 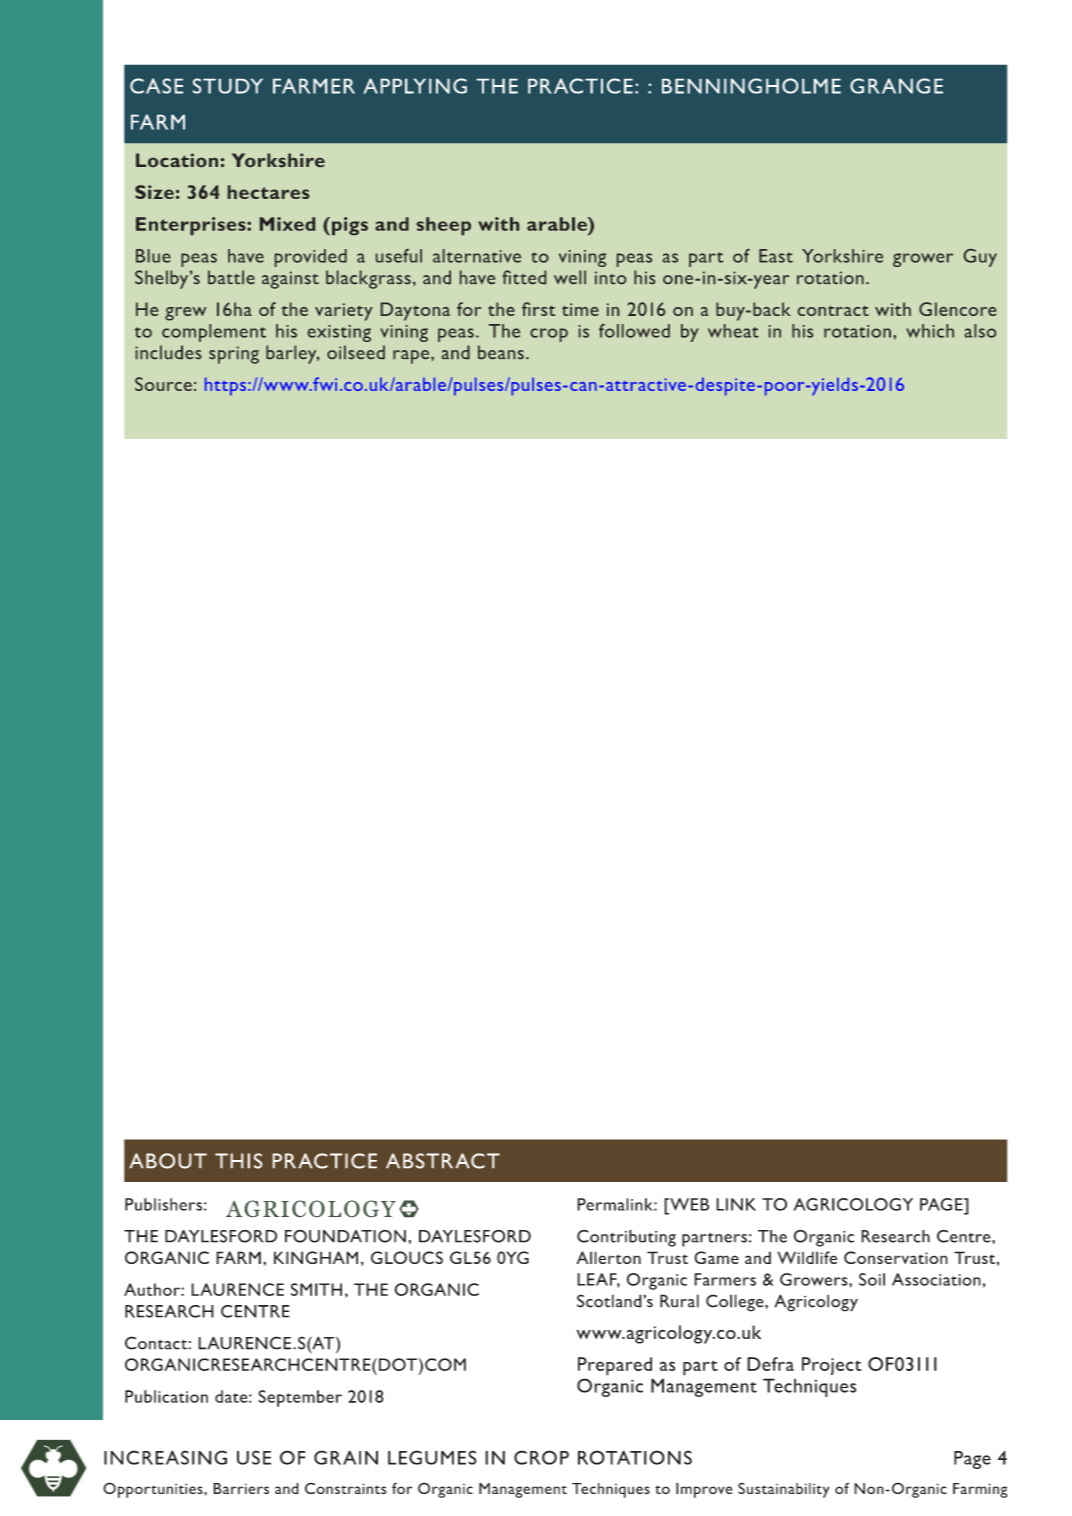 I want to click on STUDY, so click(x=228, y=86).
